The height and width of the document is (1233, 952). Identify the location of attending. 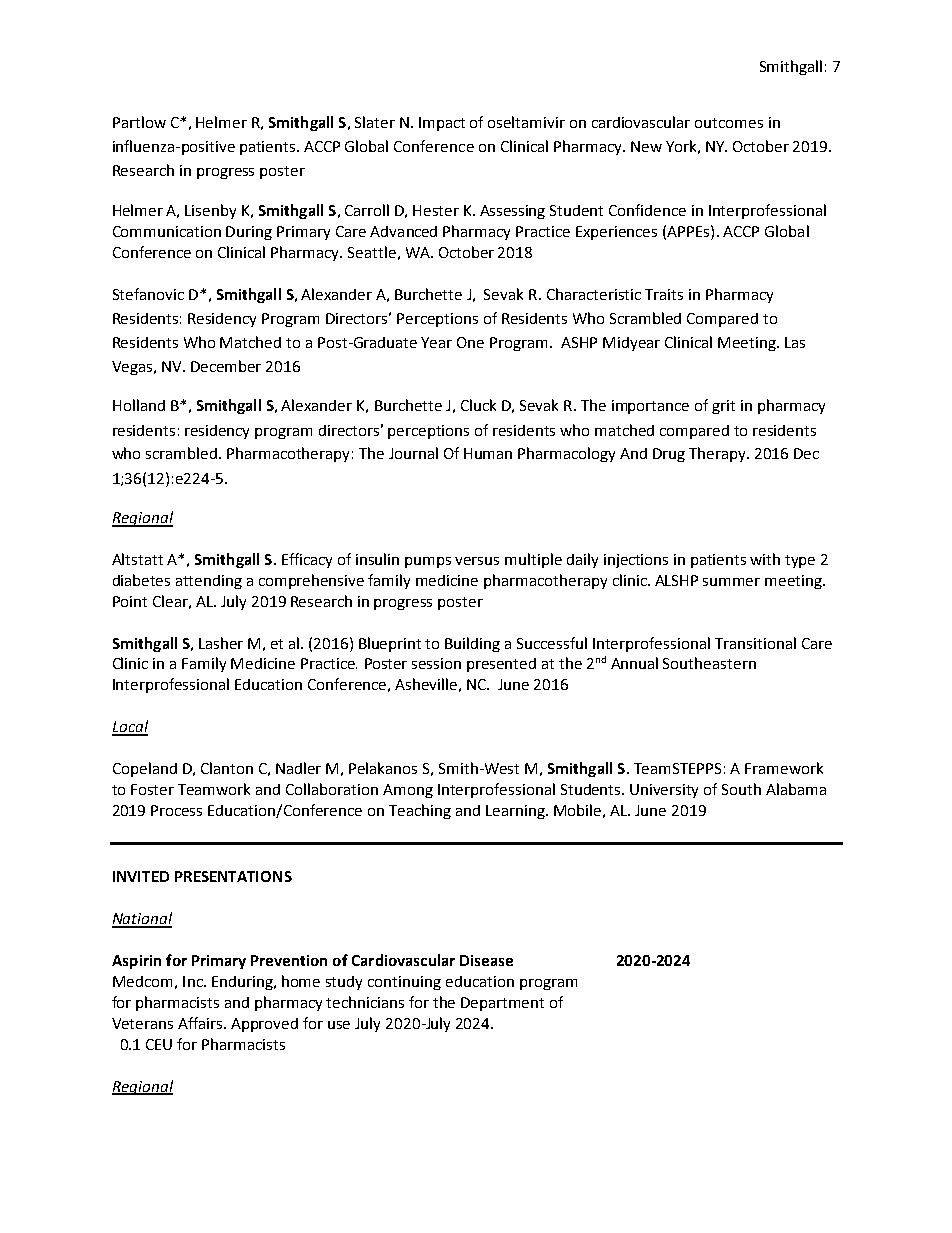
(209, 582).
